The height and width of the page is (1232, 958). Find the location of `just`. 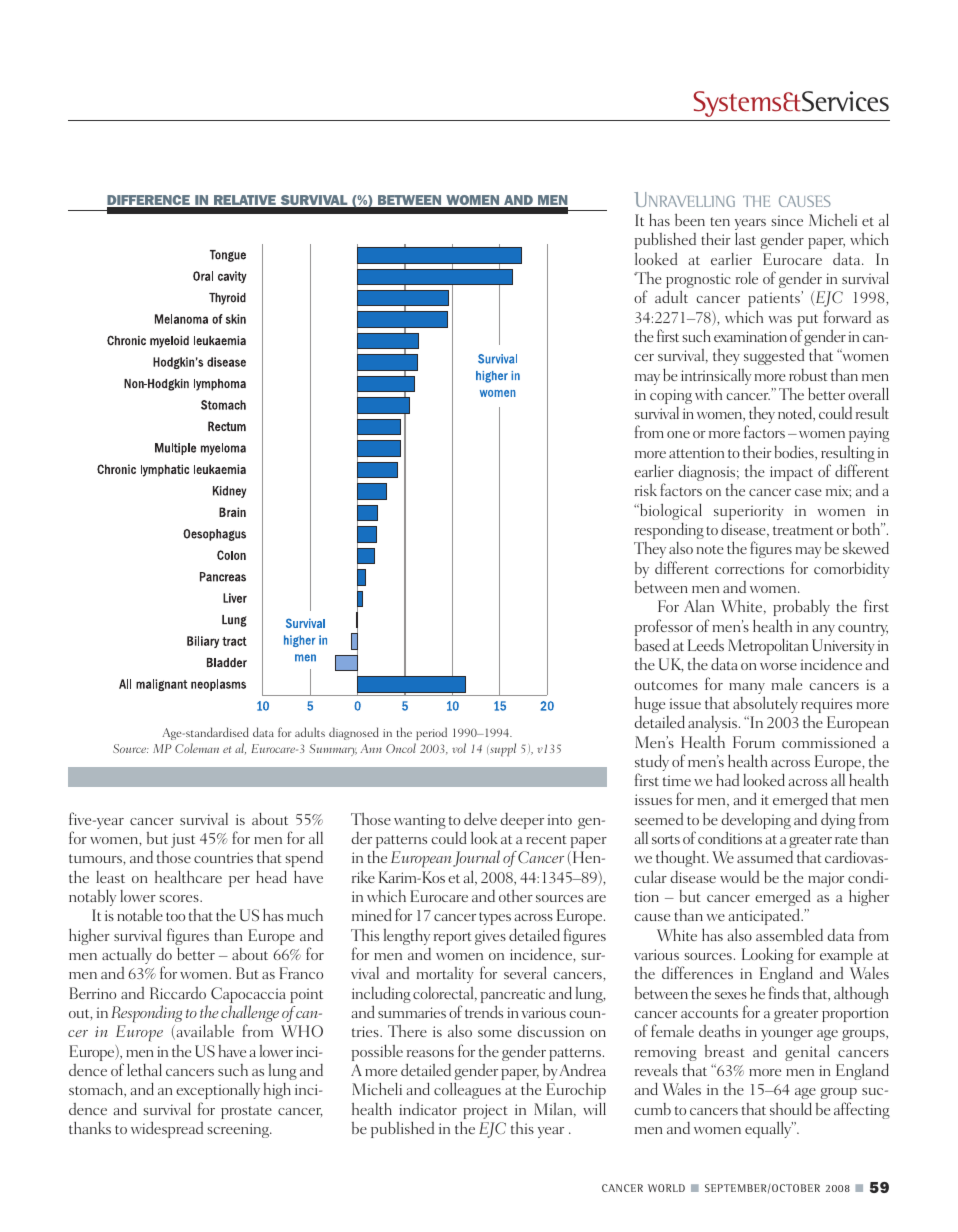

just is located at coordinates (183, 840).
